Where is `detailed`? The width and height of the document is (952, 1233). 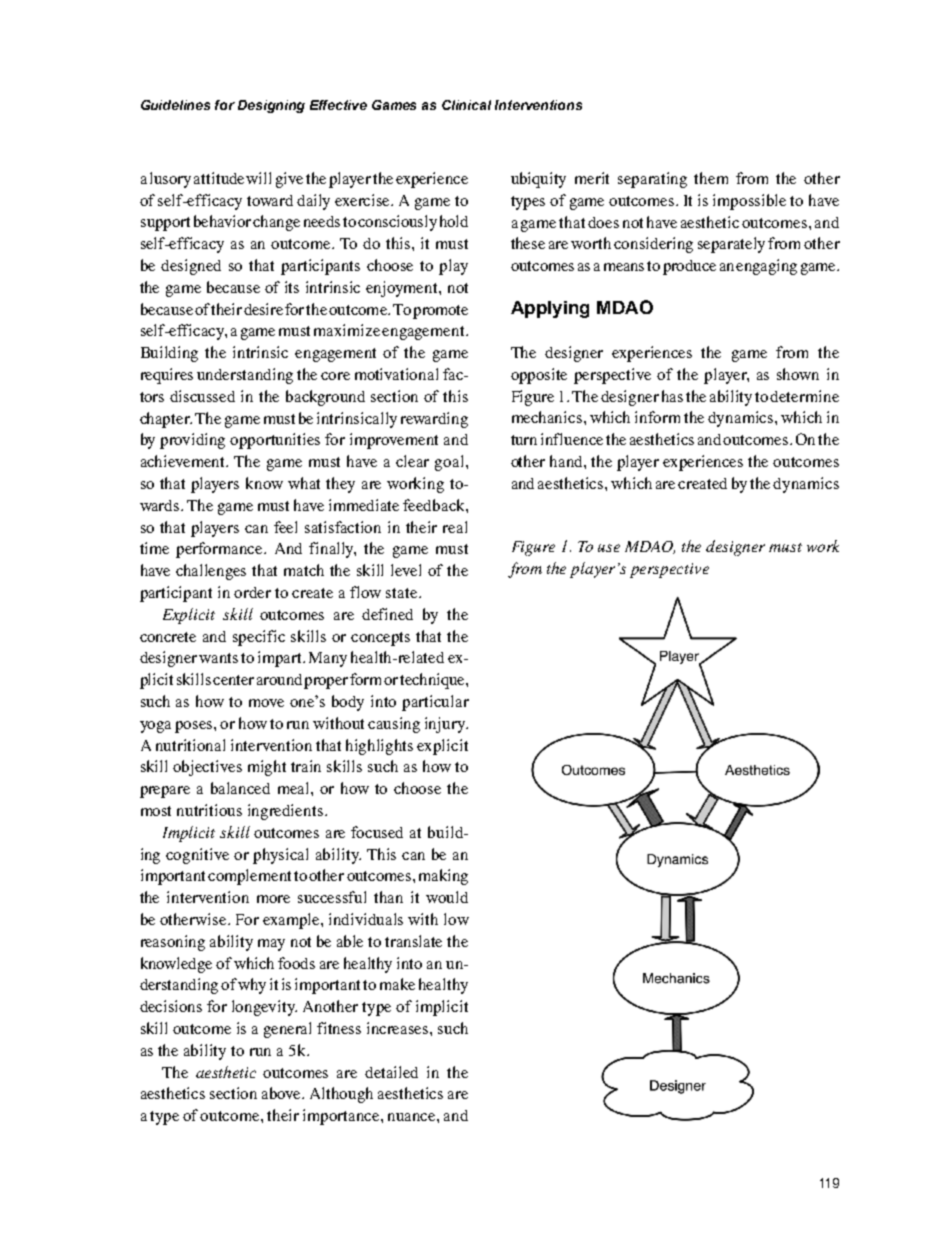 detailed is located at coordinates (391, 1072).
